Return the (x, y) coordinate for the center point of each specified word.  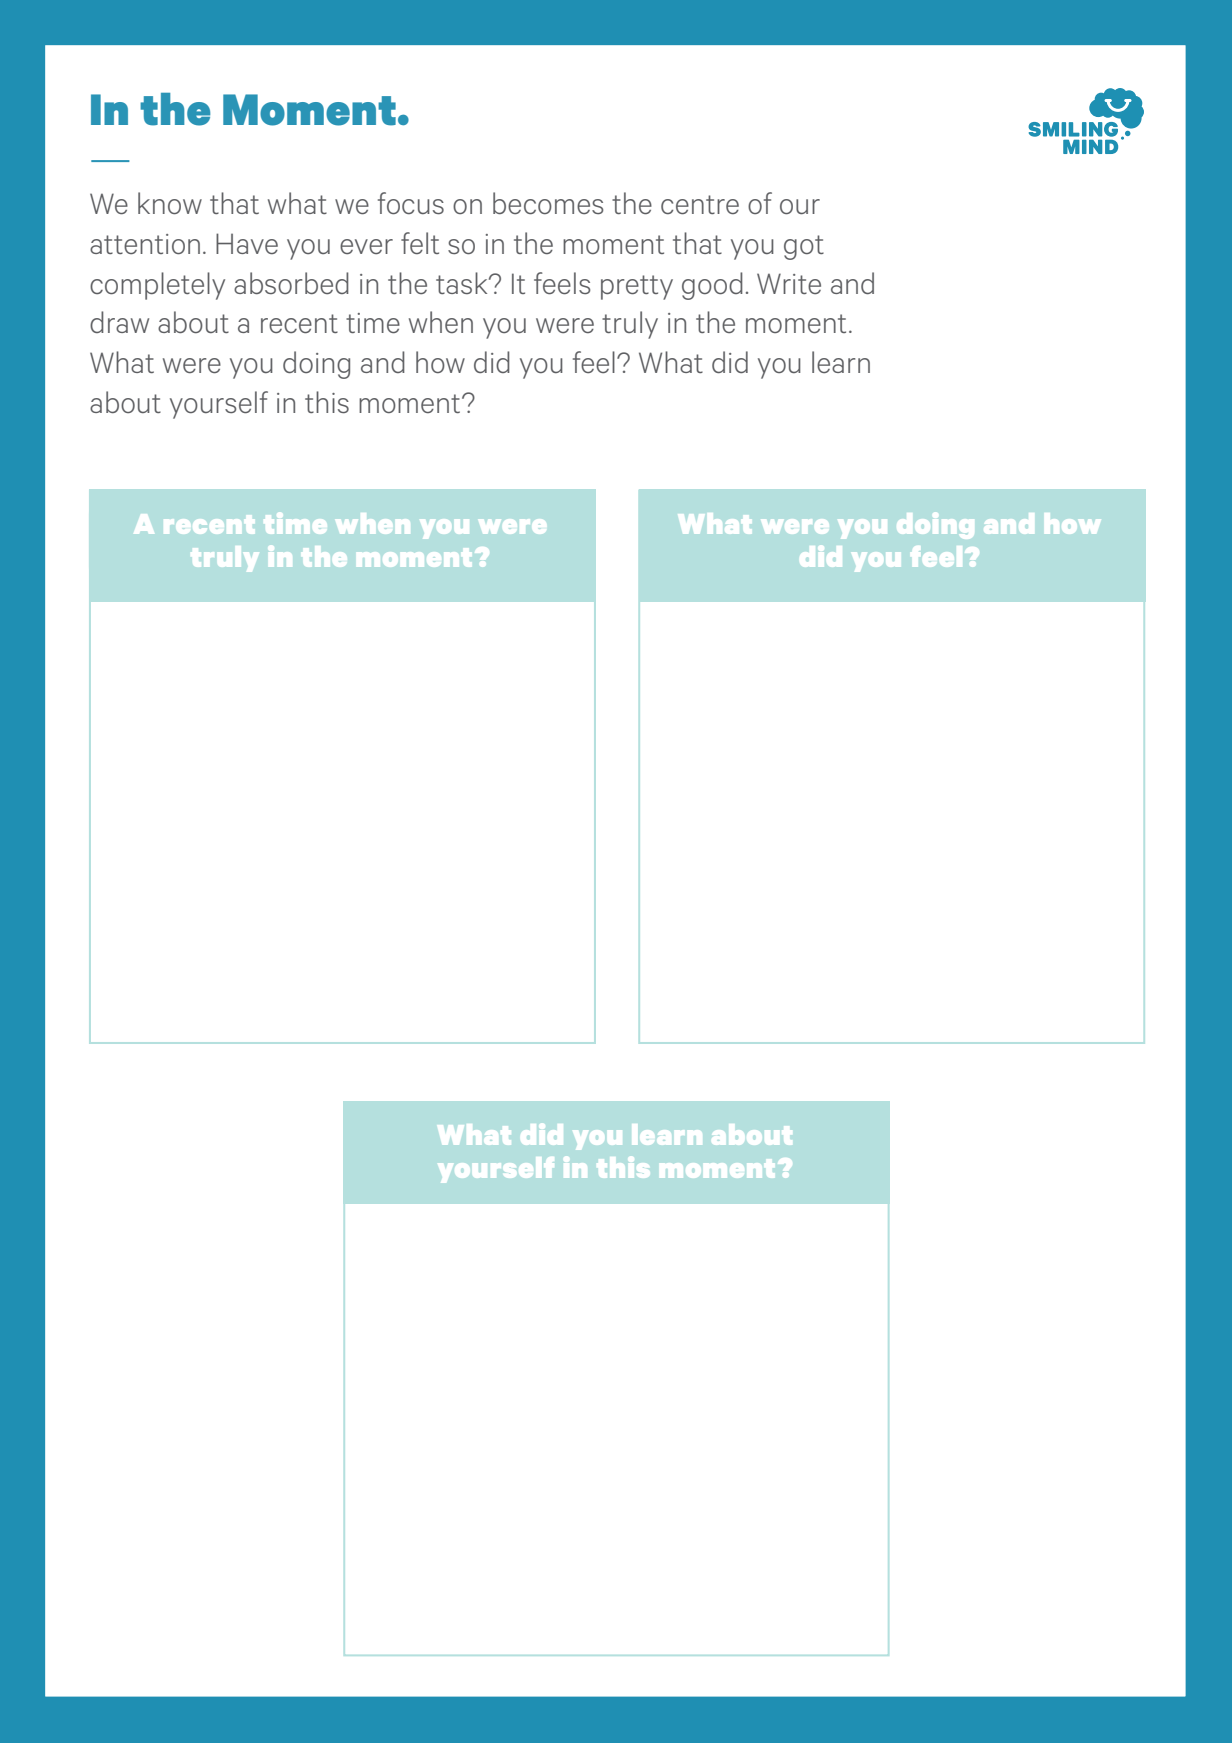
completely (157, 286)
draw (119, 322)
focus (411, 203)
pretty (637, 287)
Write (789, 283)
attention (145, 244)
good (712, 286)
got (804, 247)
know (170, 203)
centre (700, 204)
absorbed (291, 283)
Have (247, 243)
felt (420, 243)
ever (366, 246)
